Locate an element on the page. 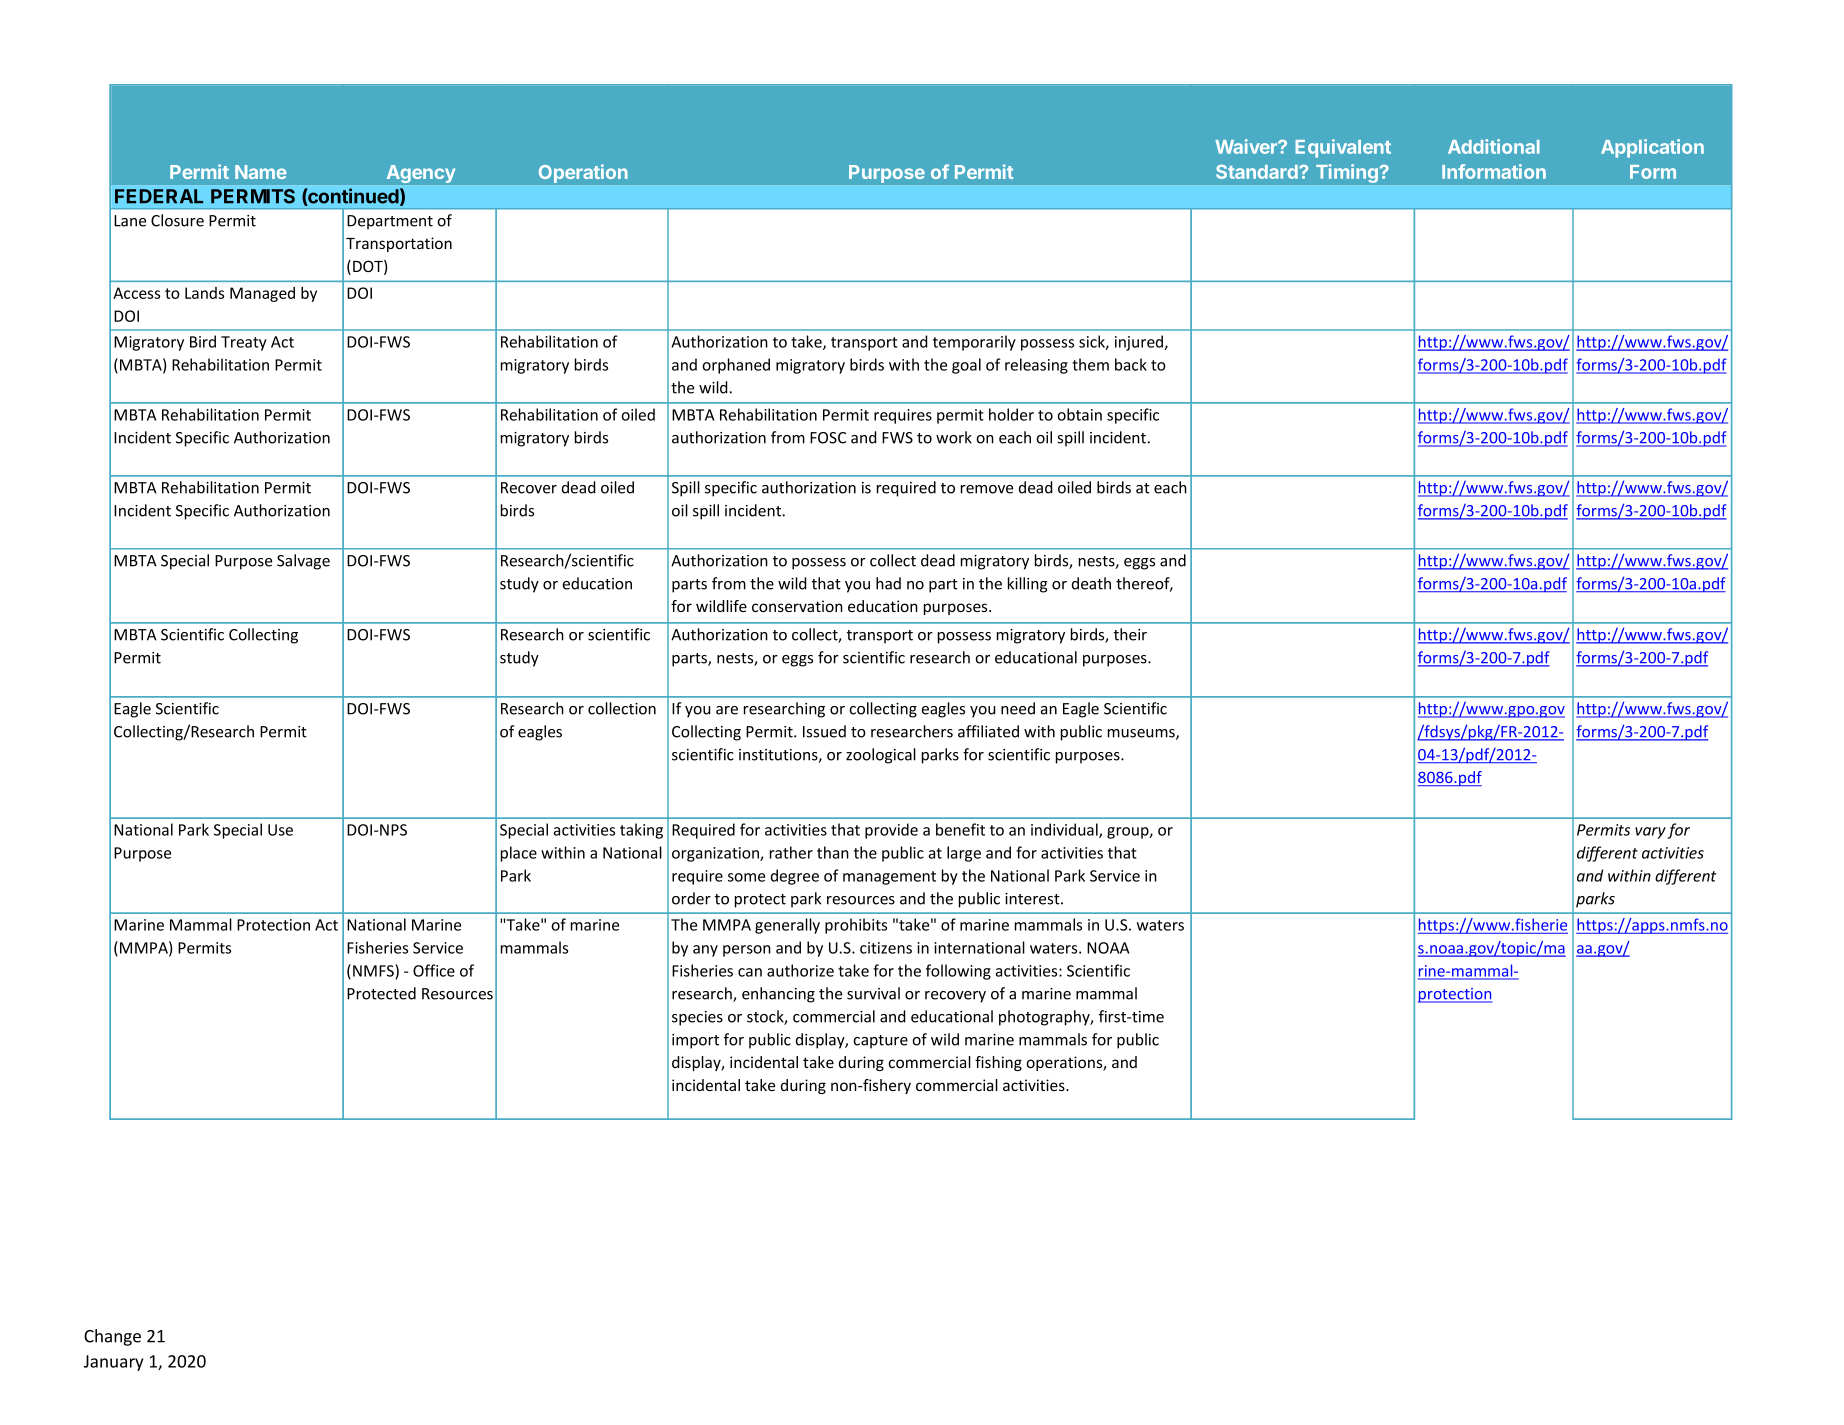 The height and width of the document is (1425, 1844). Change is located at coordinates (112, 1337).
